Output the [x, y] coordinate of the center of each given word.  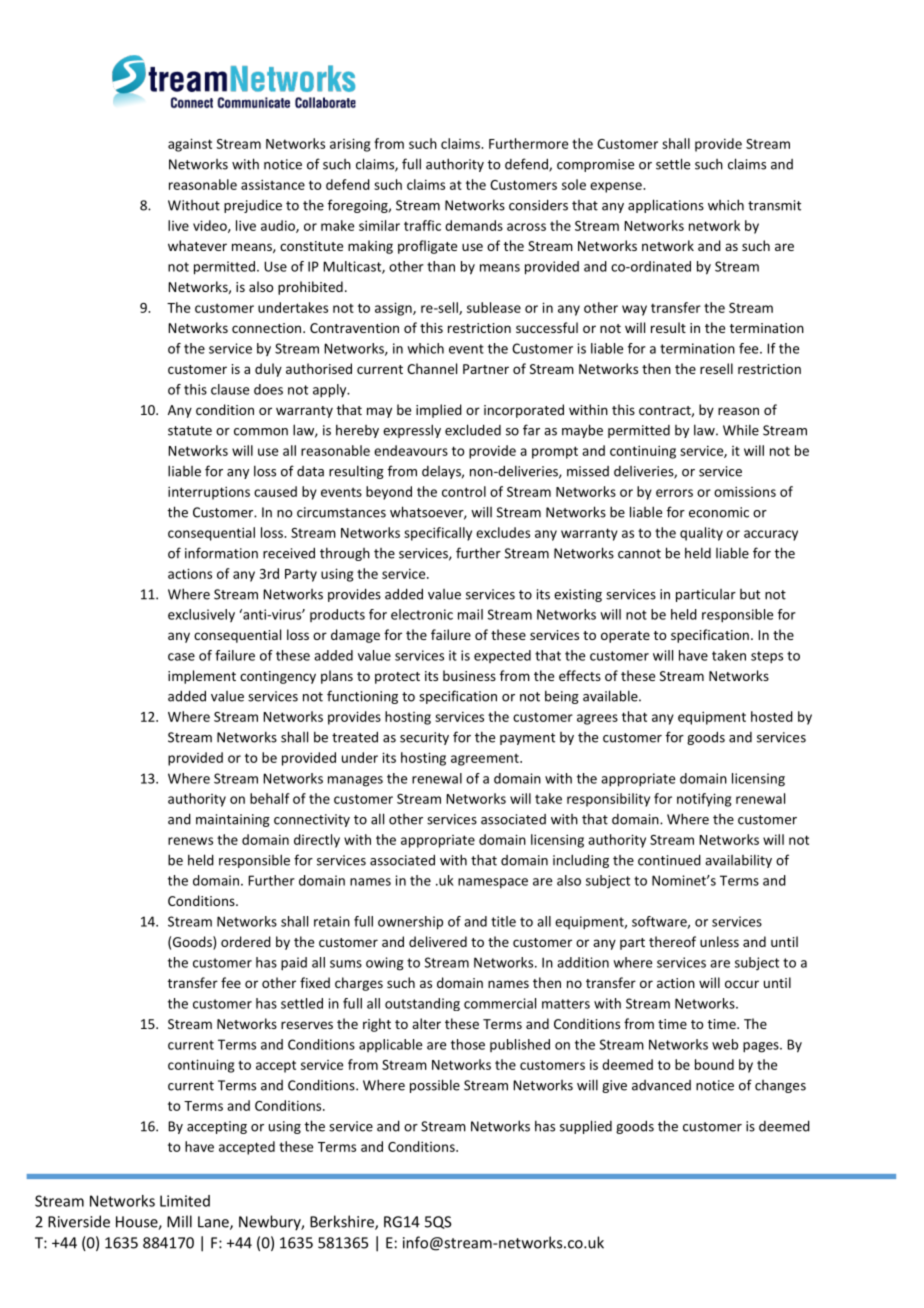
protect [397, 678]
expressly [412, 431]
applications [666, 206]
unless [719, 941]
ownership [410, 923]
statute [190, 431]
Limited [185, 1201]
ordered [246, 941]
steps [767, 657]
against [190, 145]
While [741, 430]
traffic [422, 225]
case [181, 657]
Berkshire [343, 1222]
